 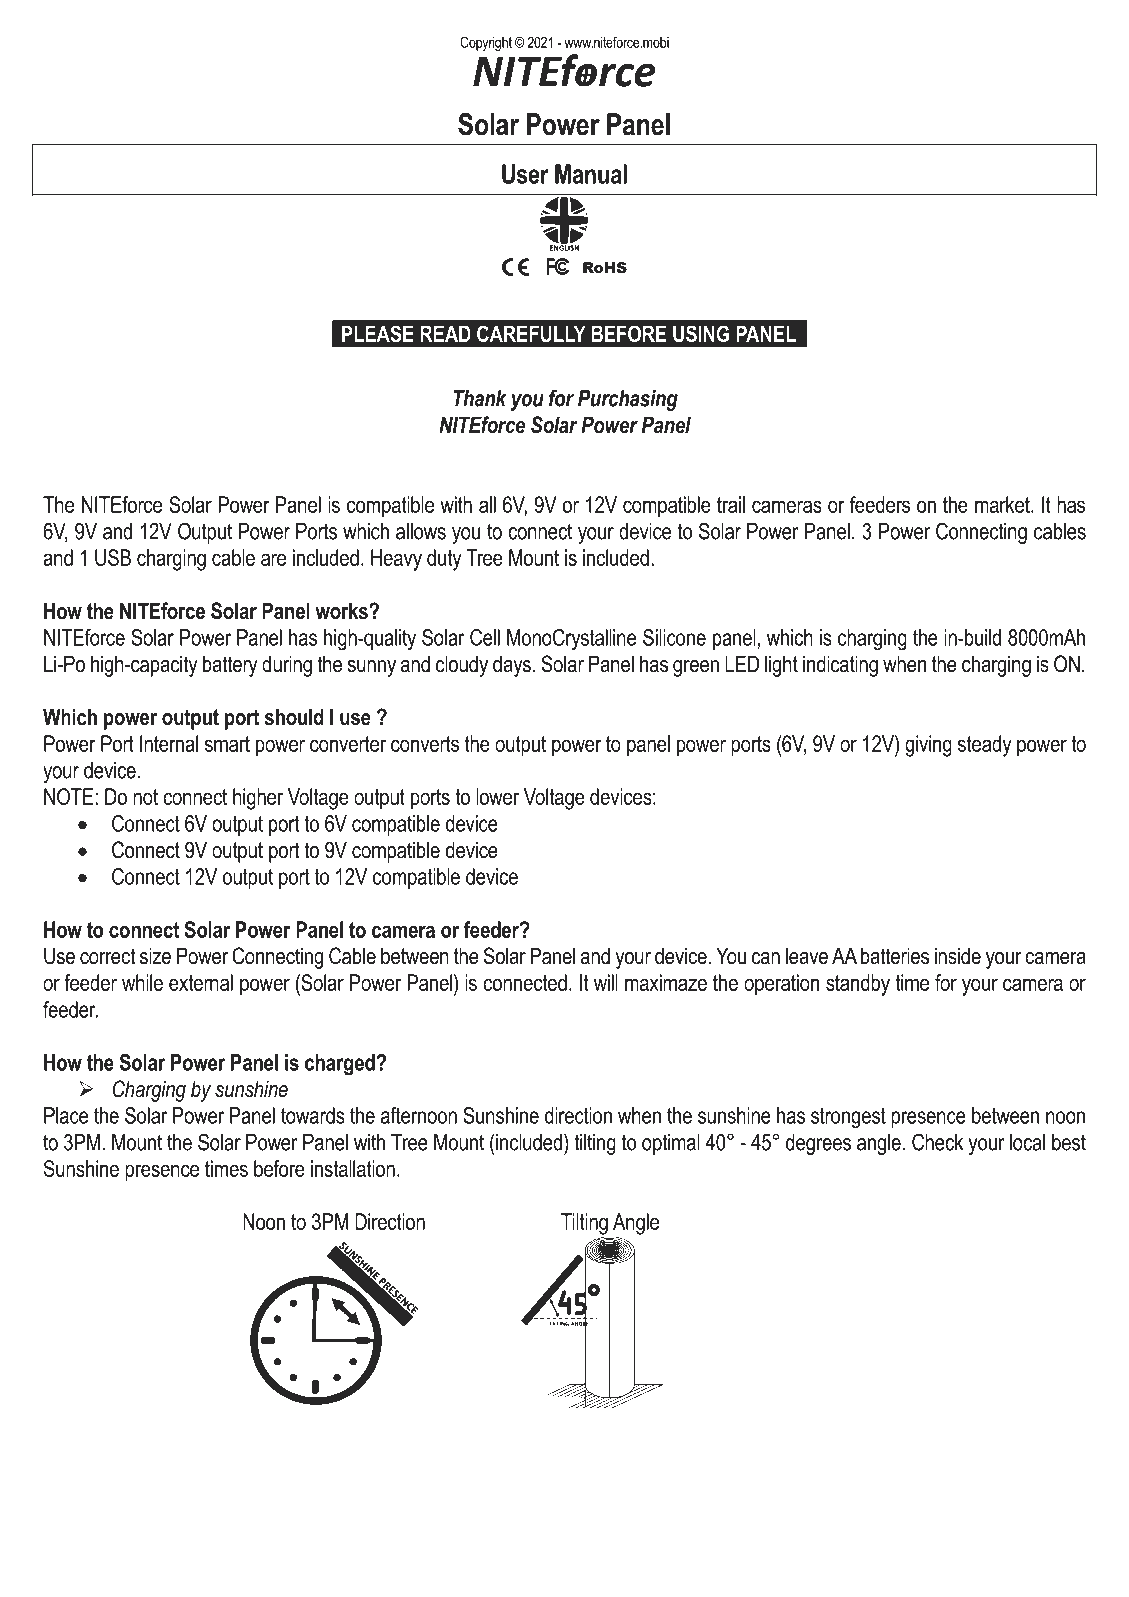 I want to click on Place, so click(x=66, y=1115).
